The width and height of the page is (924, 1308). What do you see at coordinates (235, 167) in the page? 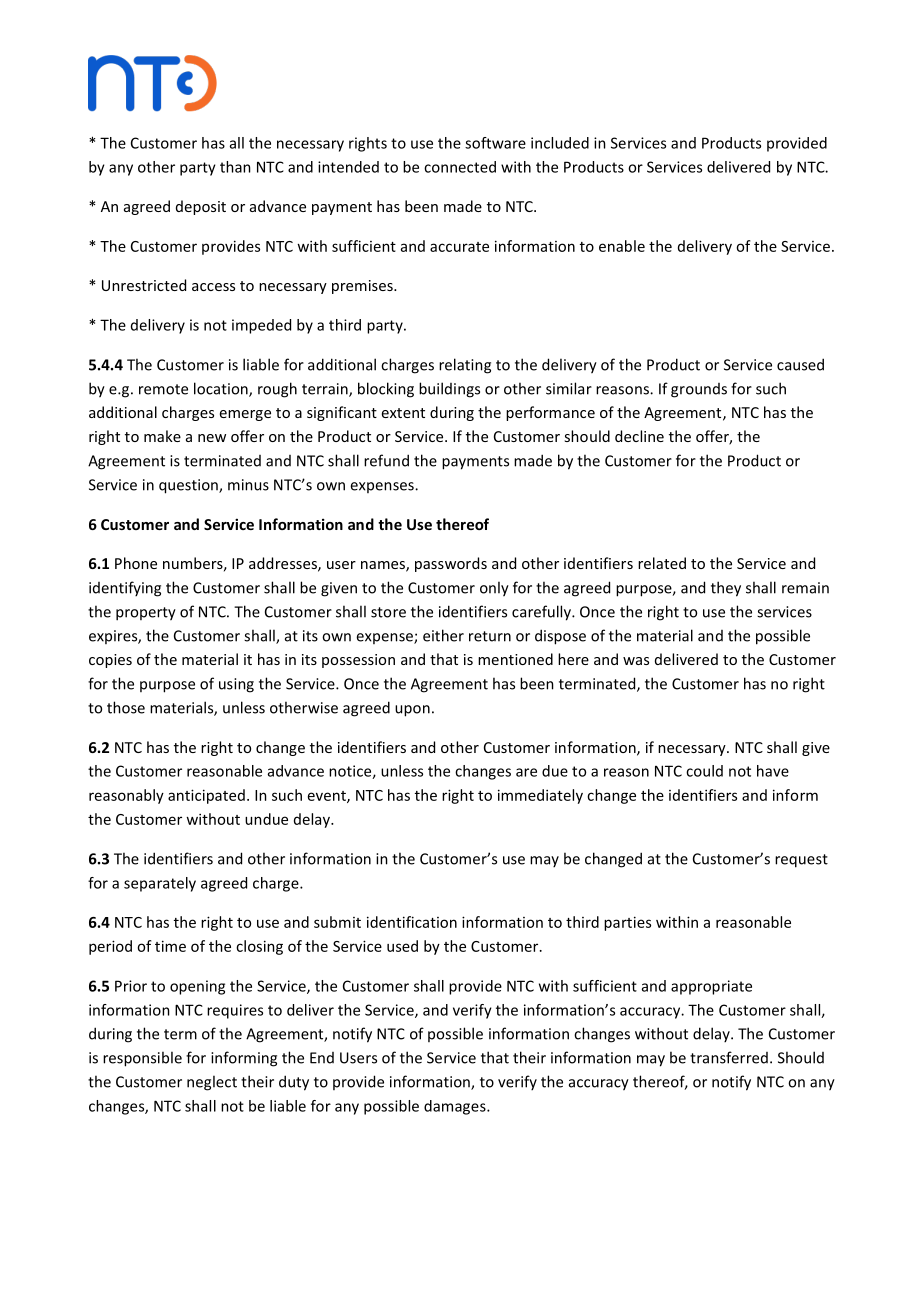
I see `than` at bounding box center [235, 167].
